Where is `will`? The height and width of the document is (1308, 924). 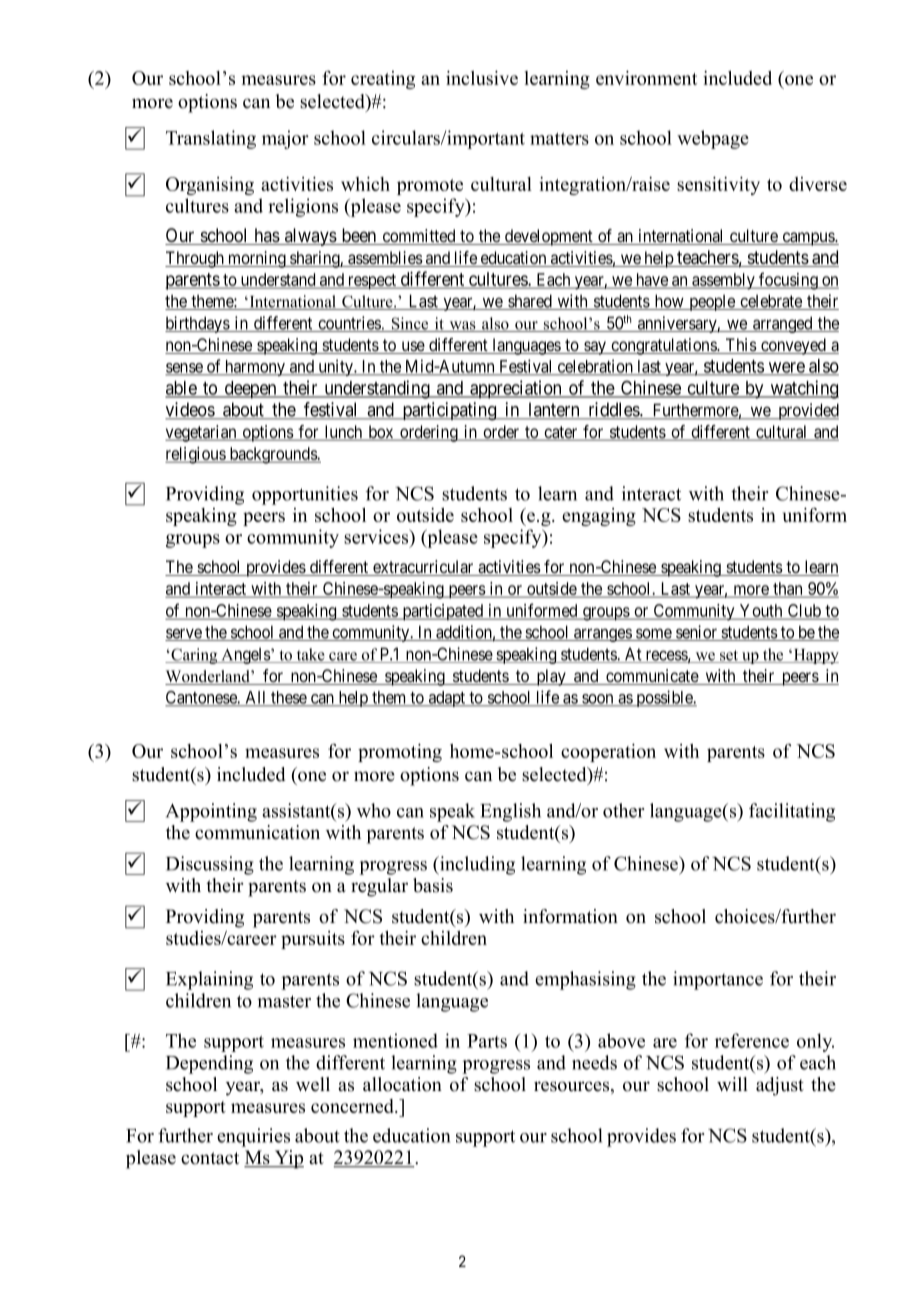 will is located at coordinates (732, 1084).
